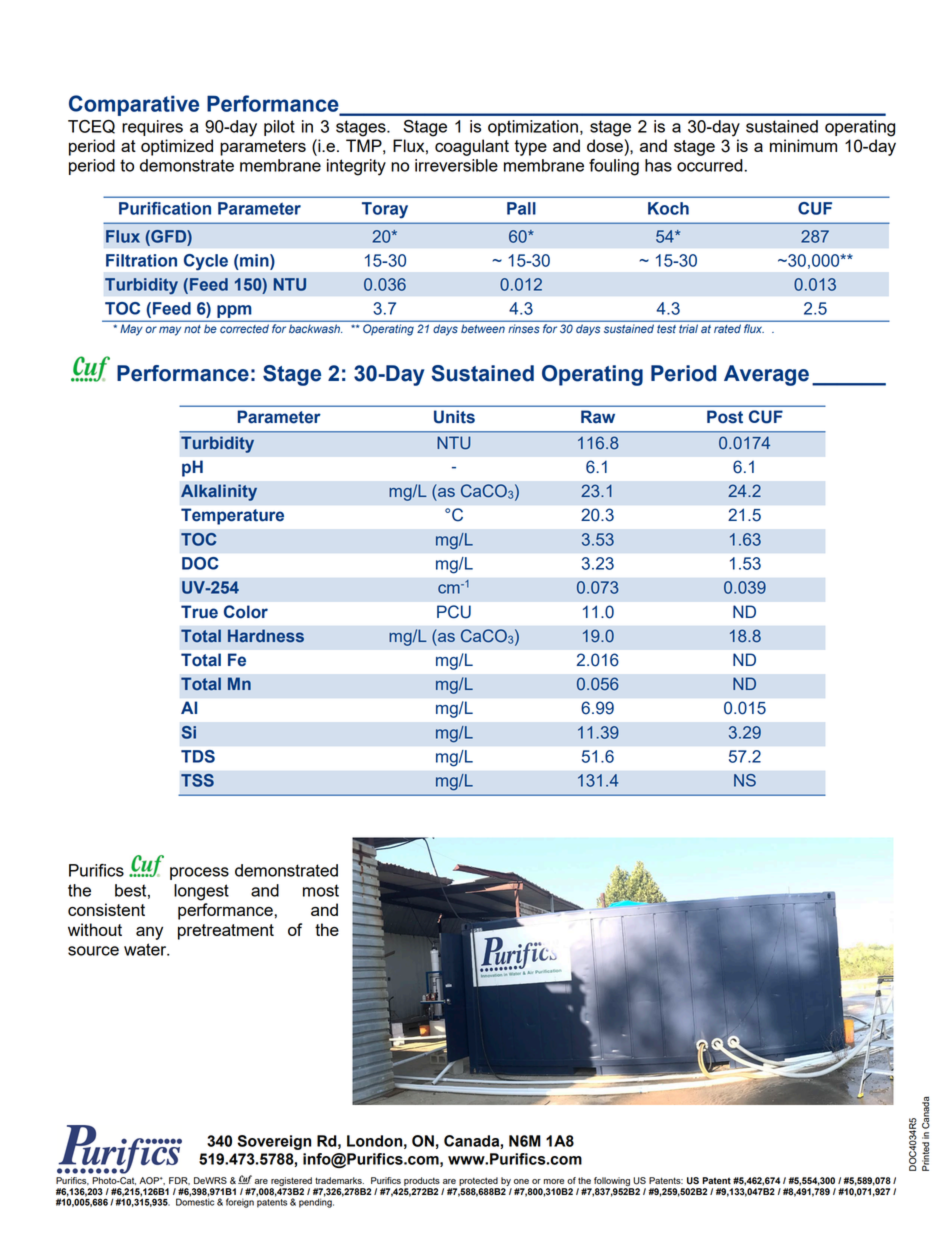 The height and width of the screenshot is (1233, 952). I want to click on most, so click(321, 890).
